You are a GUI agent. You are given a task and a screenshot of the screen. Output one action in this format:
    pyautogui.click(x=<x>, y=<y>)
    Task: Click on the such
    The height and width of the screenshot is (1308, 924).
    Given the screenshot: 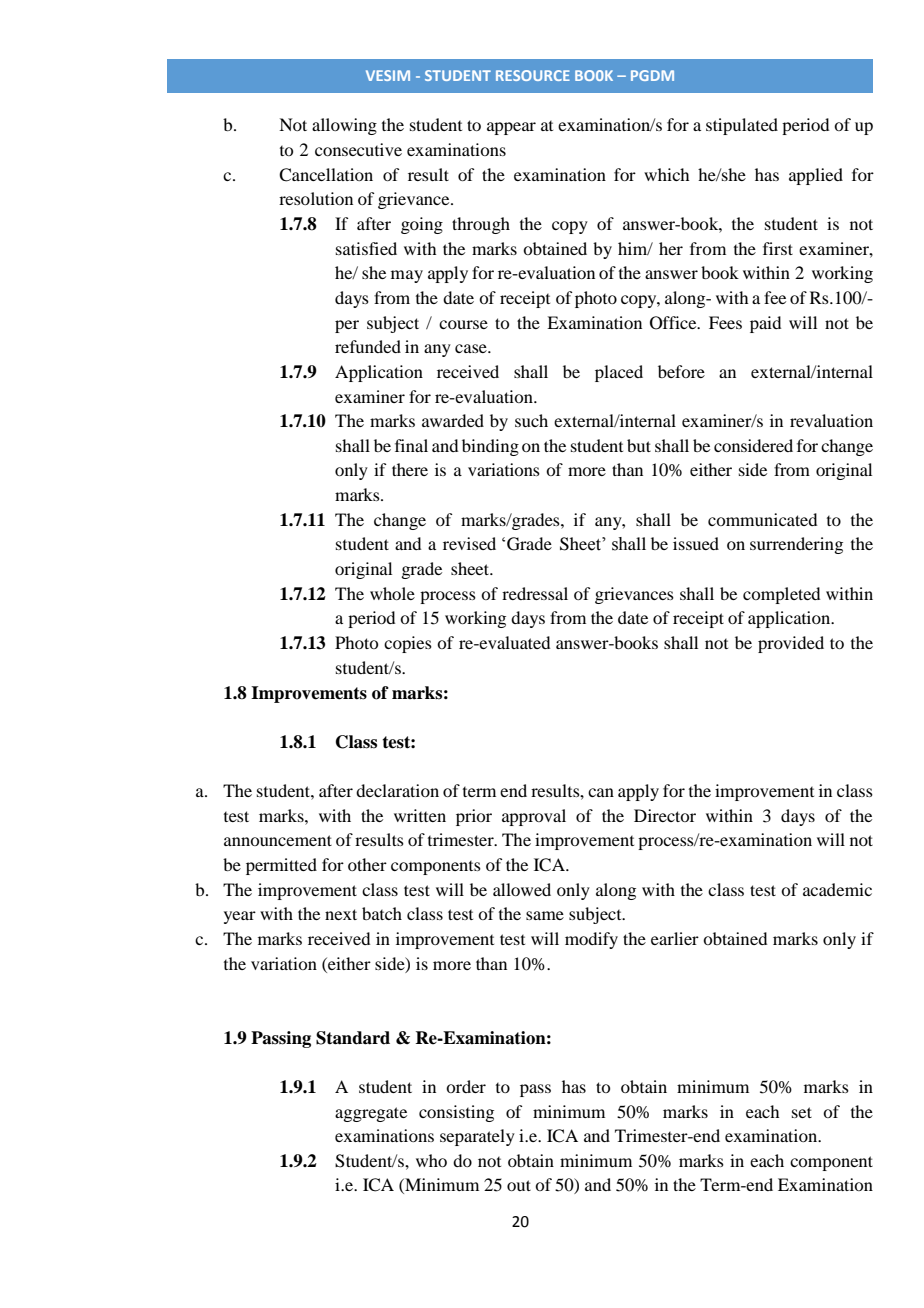 What is the action you would take?
    pyautogui.click(x=531, y=420)
